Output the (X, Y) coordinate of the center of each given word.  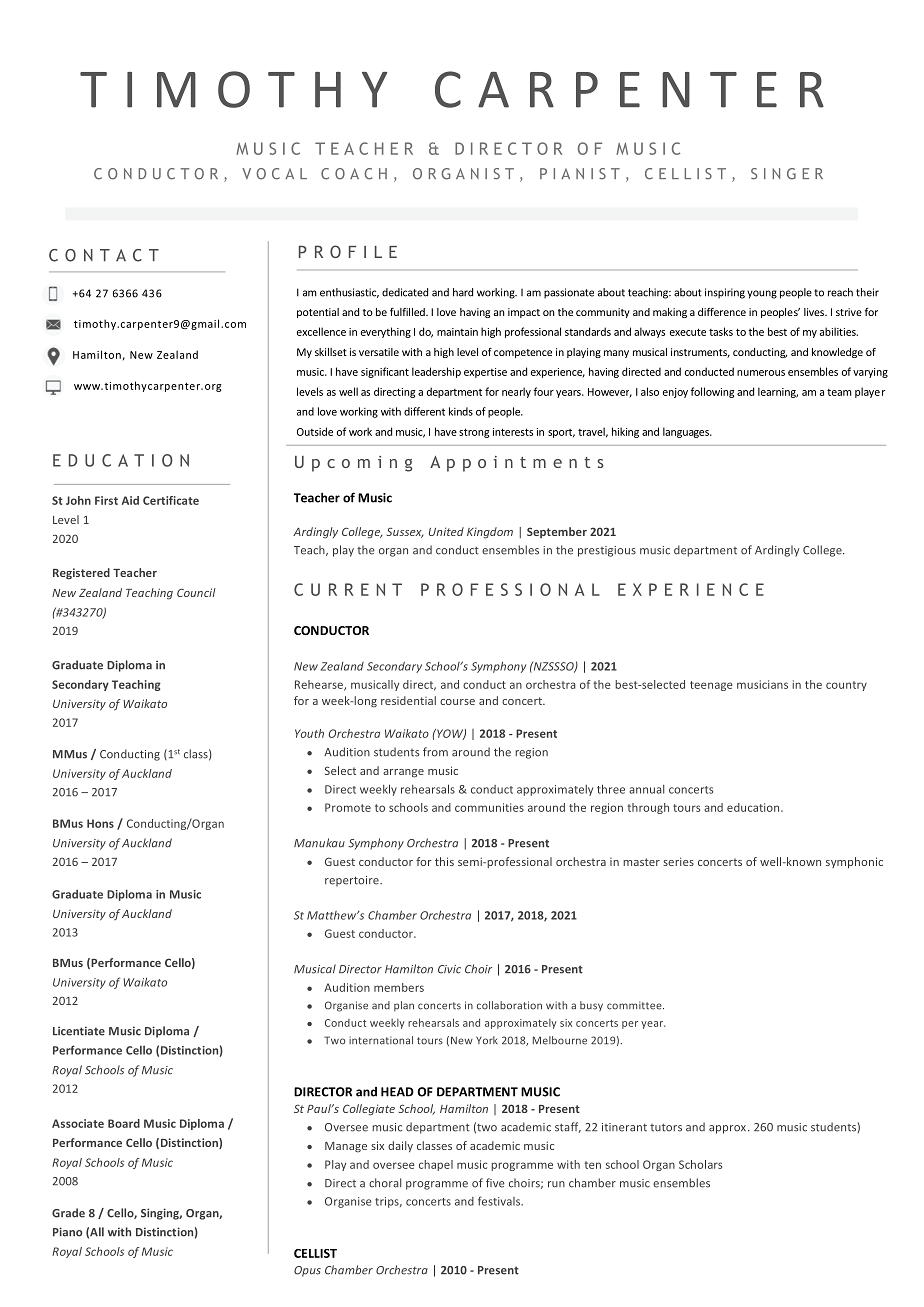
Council (196, 592)
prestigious (607, 551)
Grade (68, 1213)
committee (635, 1005)
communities (489, 807)
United (446, 531)
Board (124, 1123)
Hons (100, 823)
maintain (457, 332)
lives (815, 312)
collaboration (509, 1005)
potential (318, 313)
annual (647, 789)
